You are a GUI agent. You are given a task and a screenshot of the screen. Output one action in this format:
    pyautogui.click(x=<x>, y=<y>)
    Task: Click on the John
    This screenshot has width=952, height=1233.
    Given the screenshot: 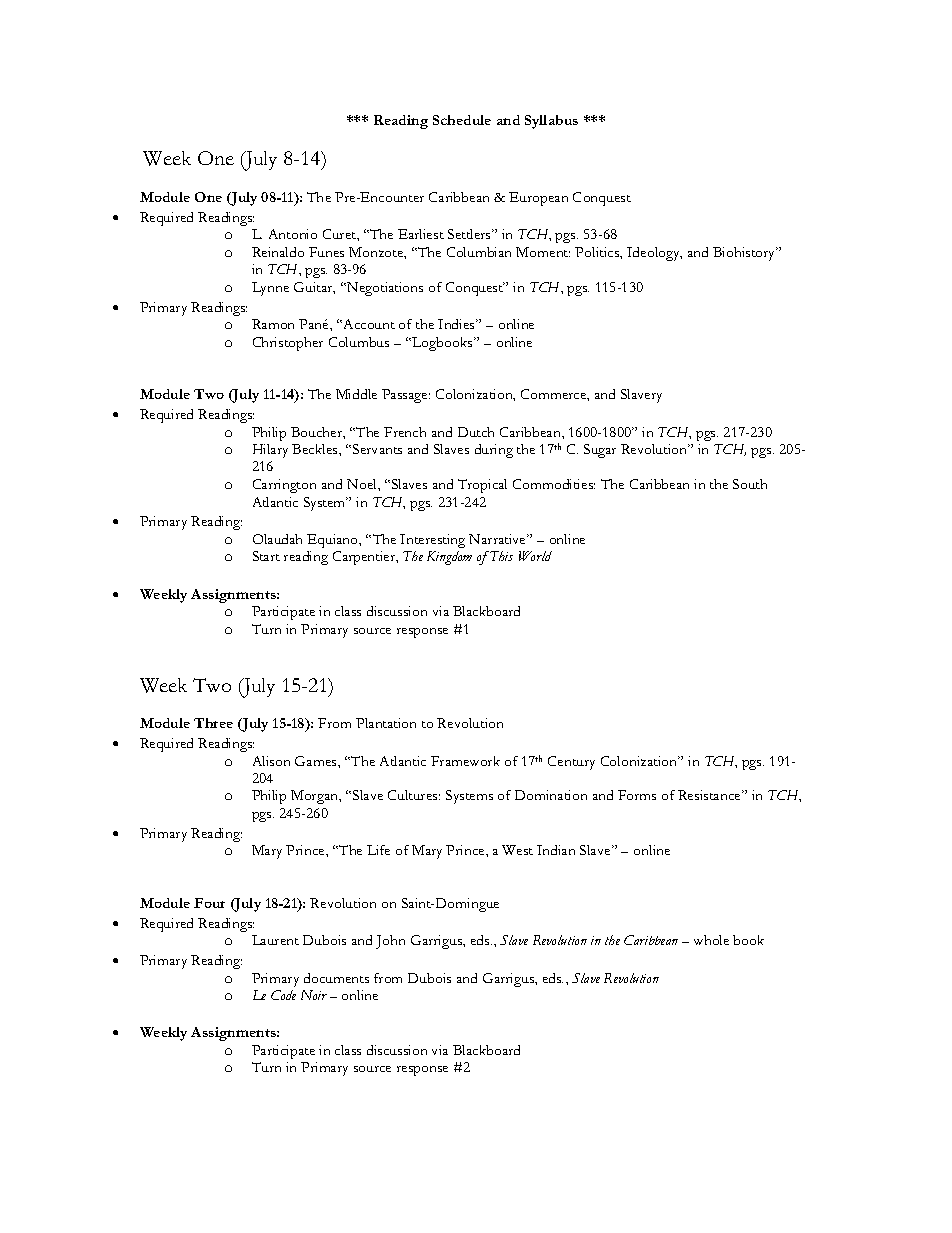 What is the action you would take?
    pyautogui.click(x=390, y=942)
